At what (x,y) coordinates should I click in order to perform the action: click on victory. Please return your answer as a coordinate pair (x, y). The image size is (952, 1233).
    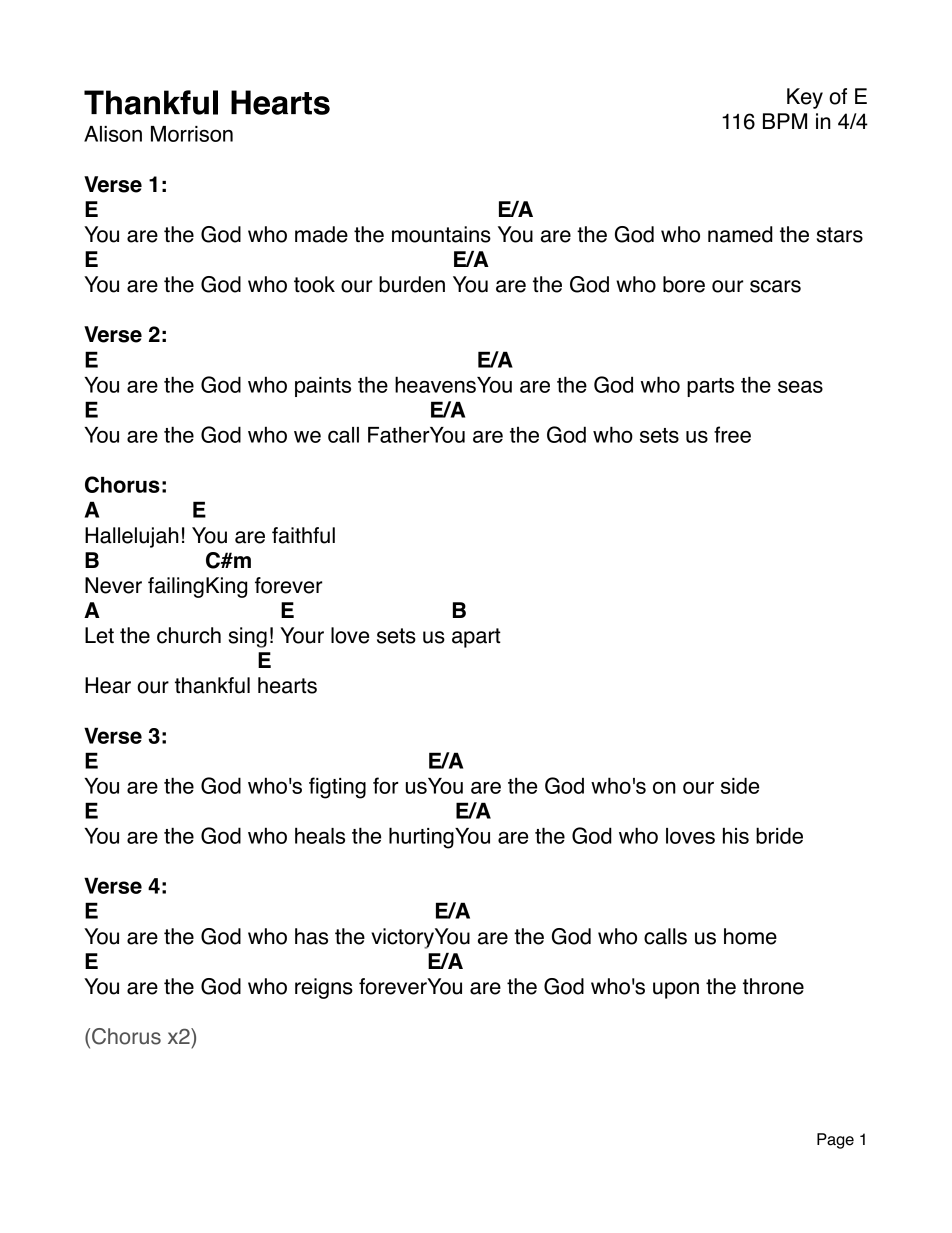
    Looking at the image, I should click on (402, 938).
